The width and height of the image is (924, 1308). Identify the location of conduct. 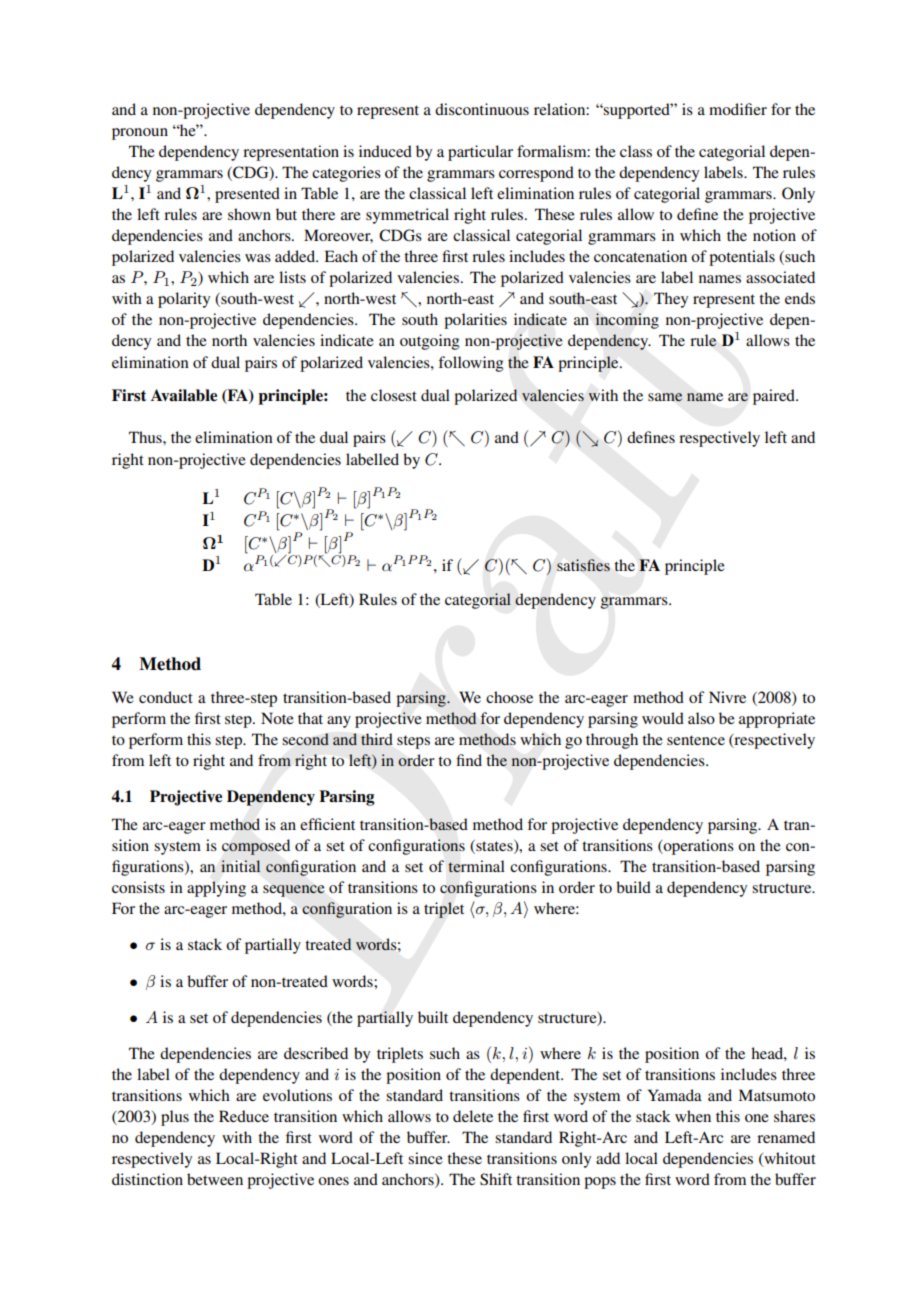
(166, 697).
